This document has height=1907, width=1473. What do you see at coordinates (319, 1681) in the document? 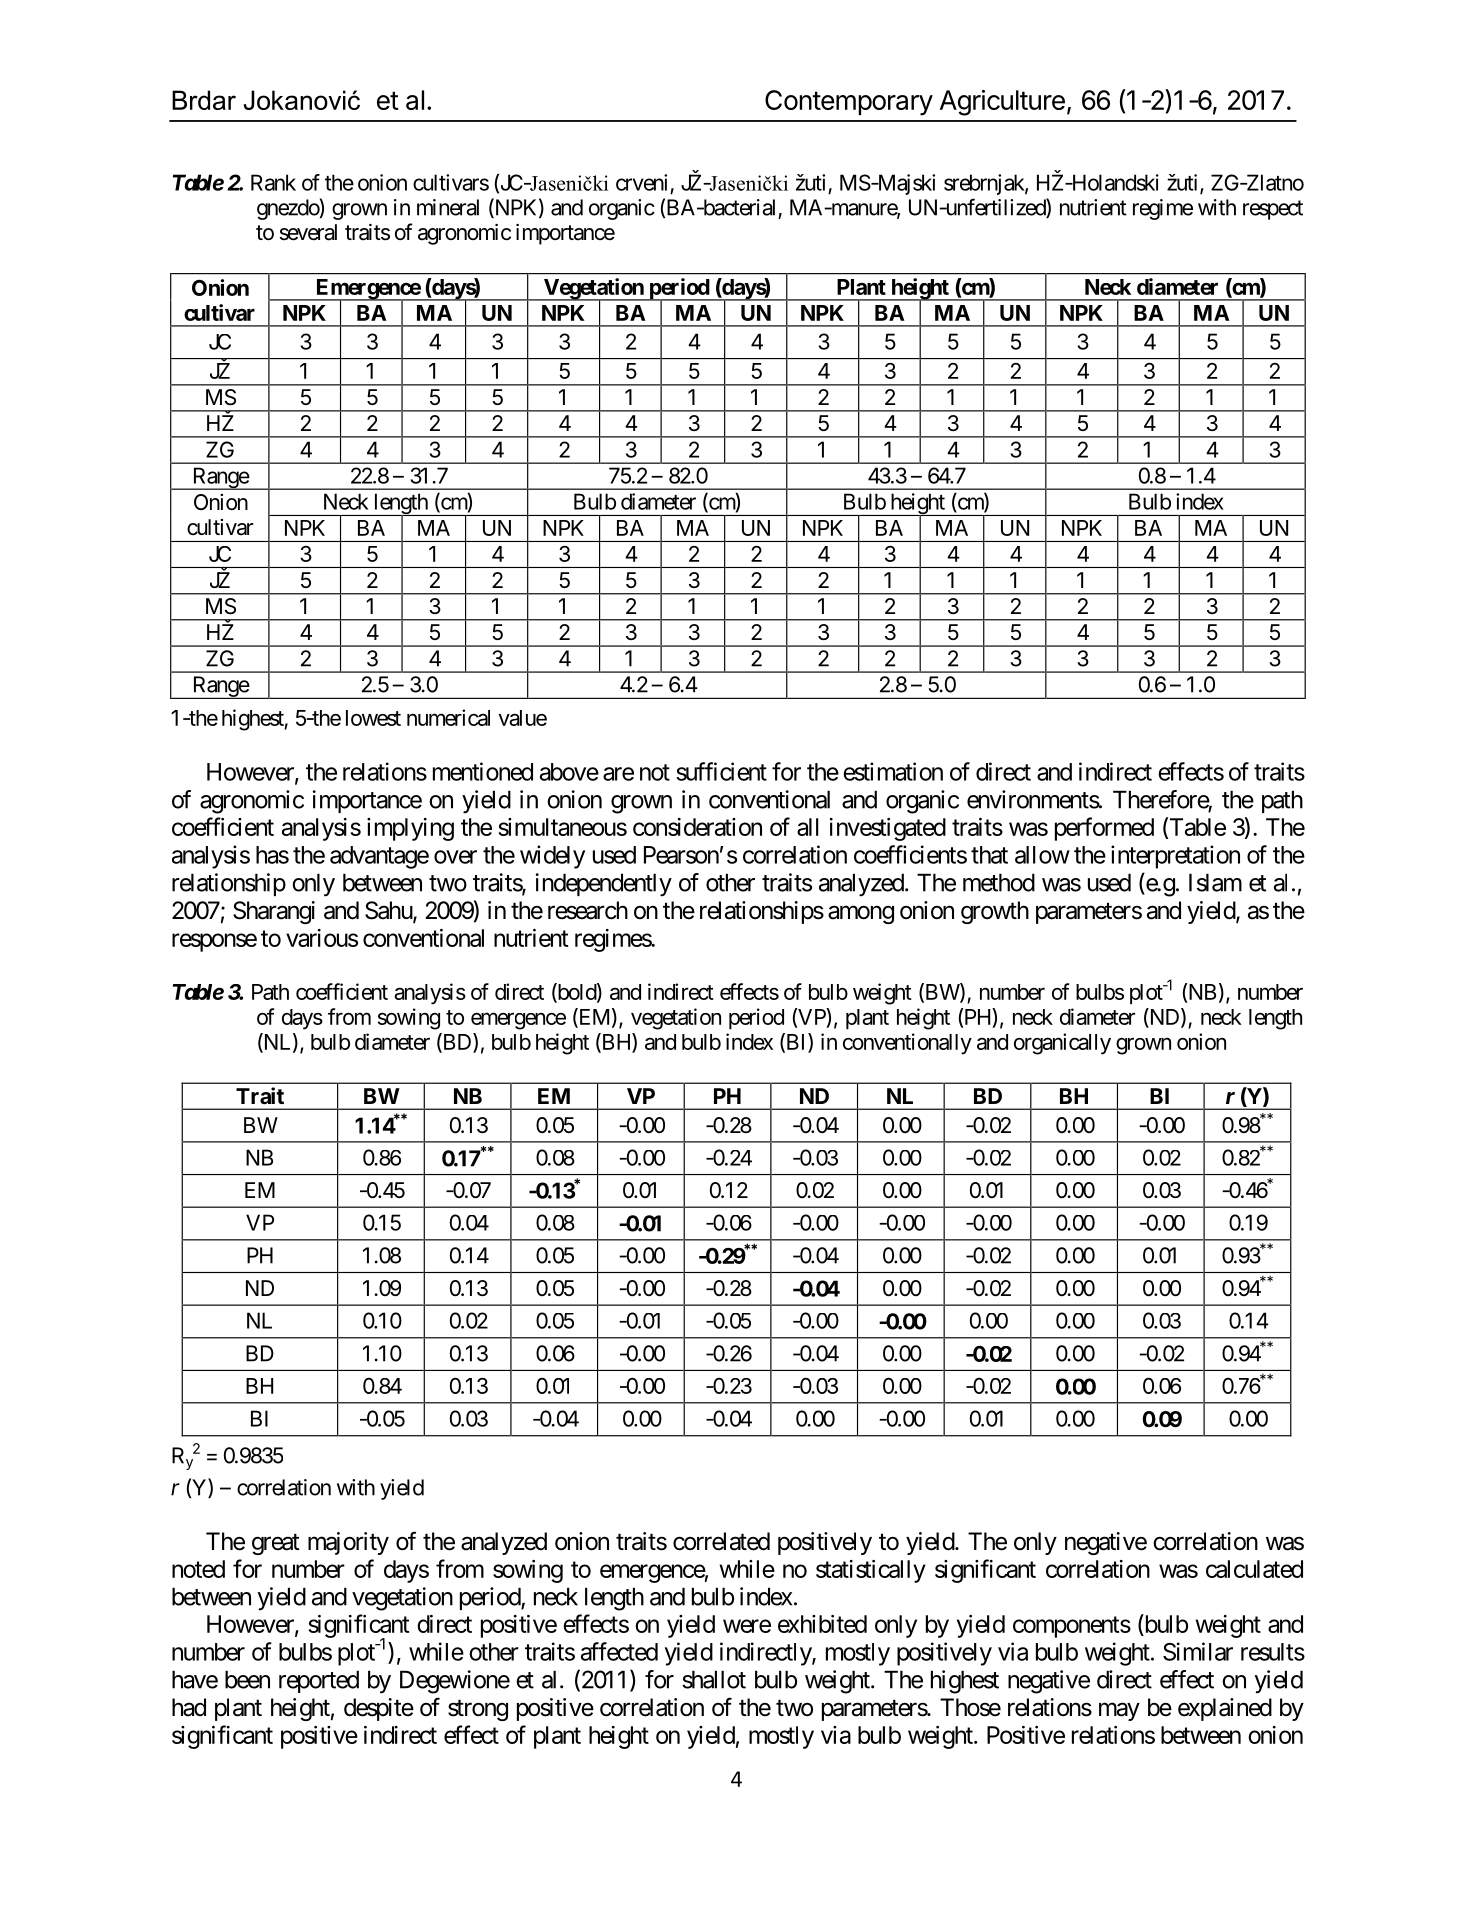
I see `reported` at bounding box center [319, 1681].
